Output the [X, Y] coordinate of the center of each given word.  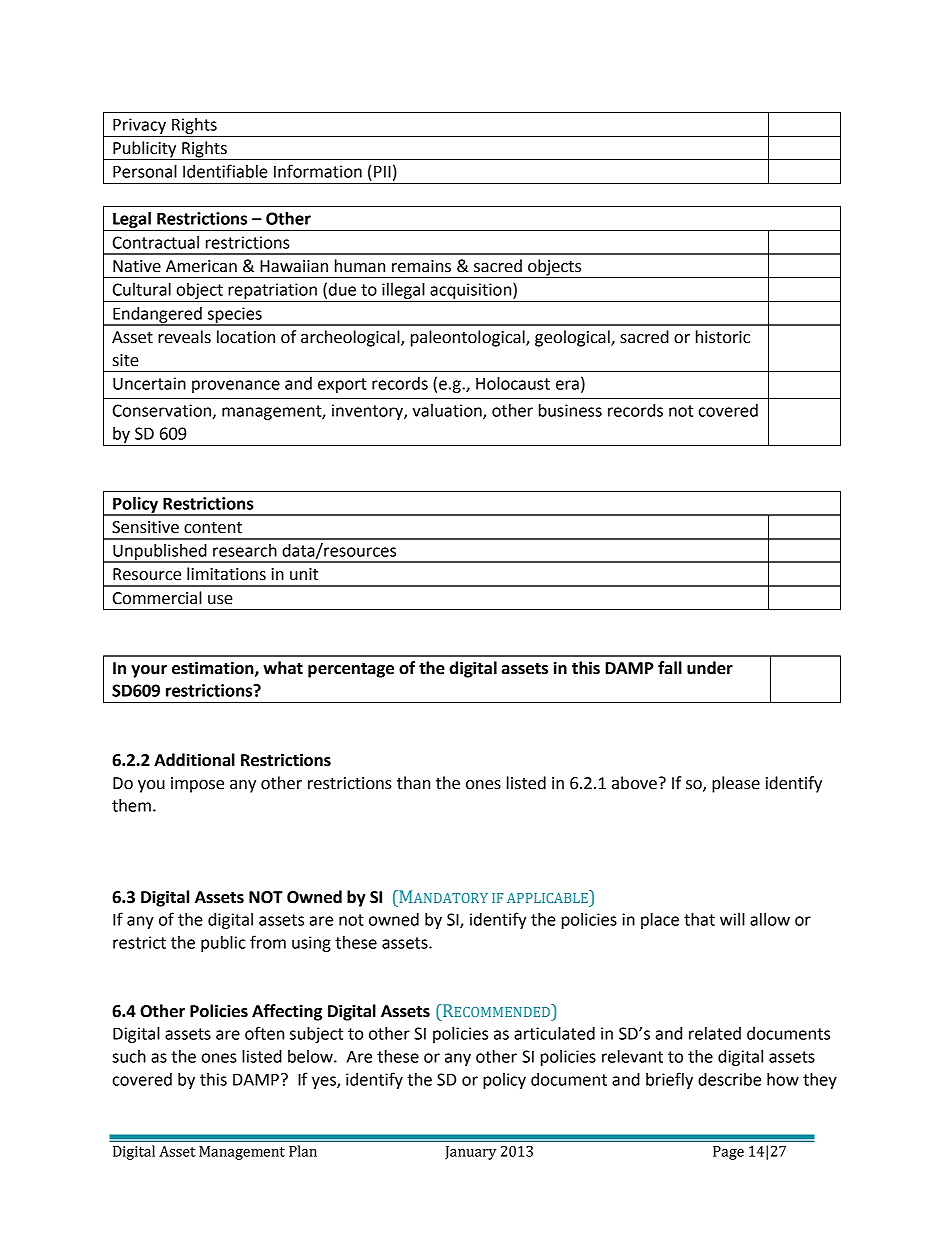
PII [382, 171]
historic [723, 337]
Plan [303, 1151]
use [220, 600]
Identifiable [225, 171]
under [710, 668]
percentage [351, 670]
